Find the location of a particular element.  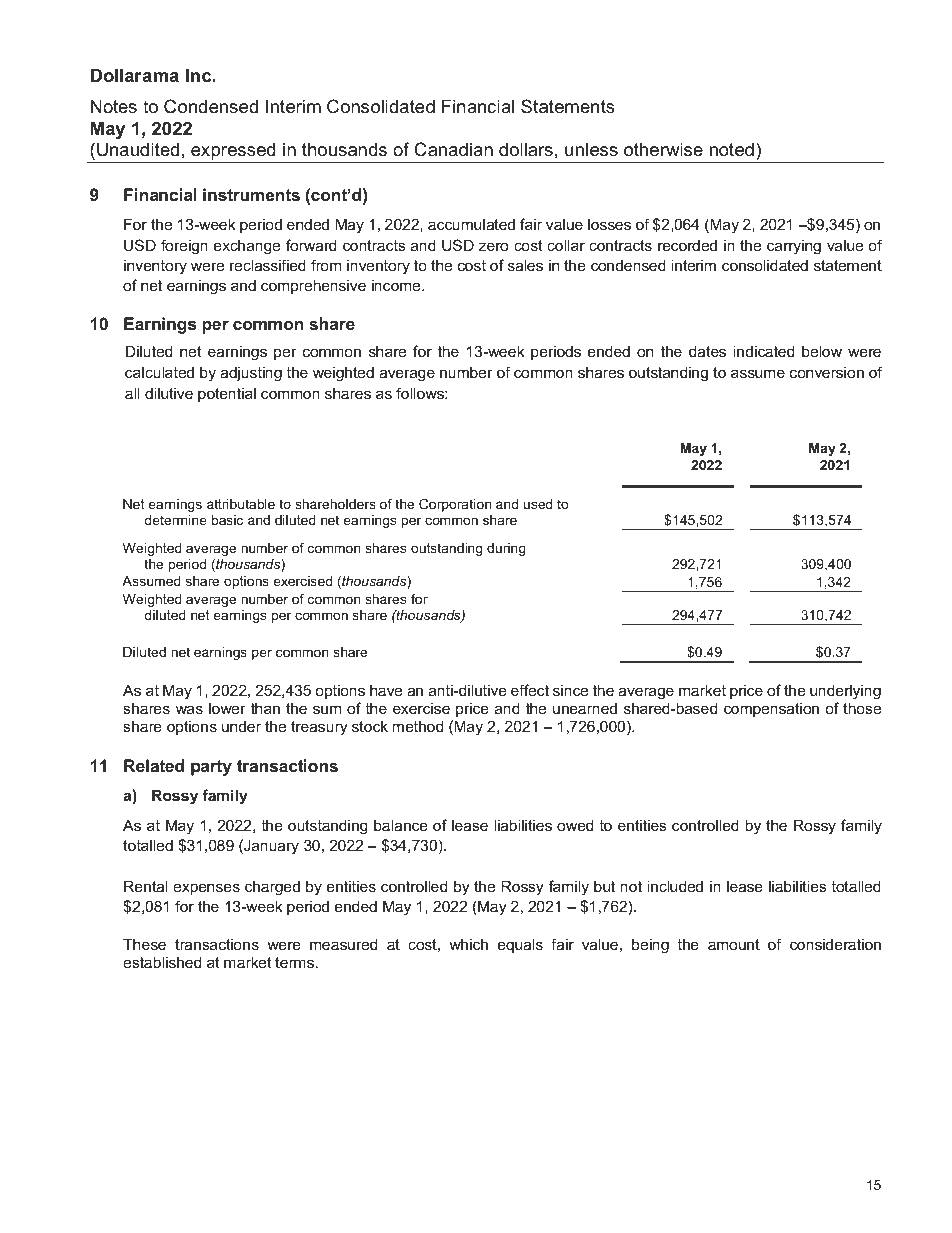

expressed is located at coordinates (233, 152).
